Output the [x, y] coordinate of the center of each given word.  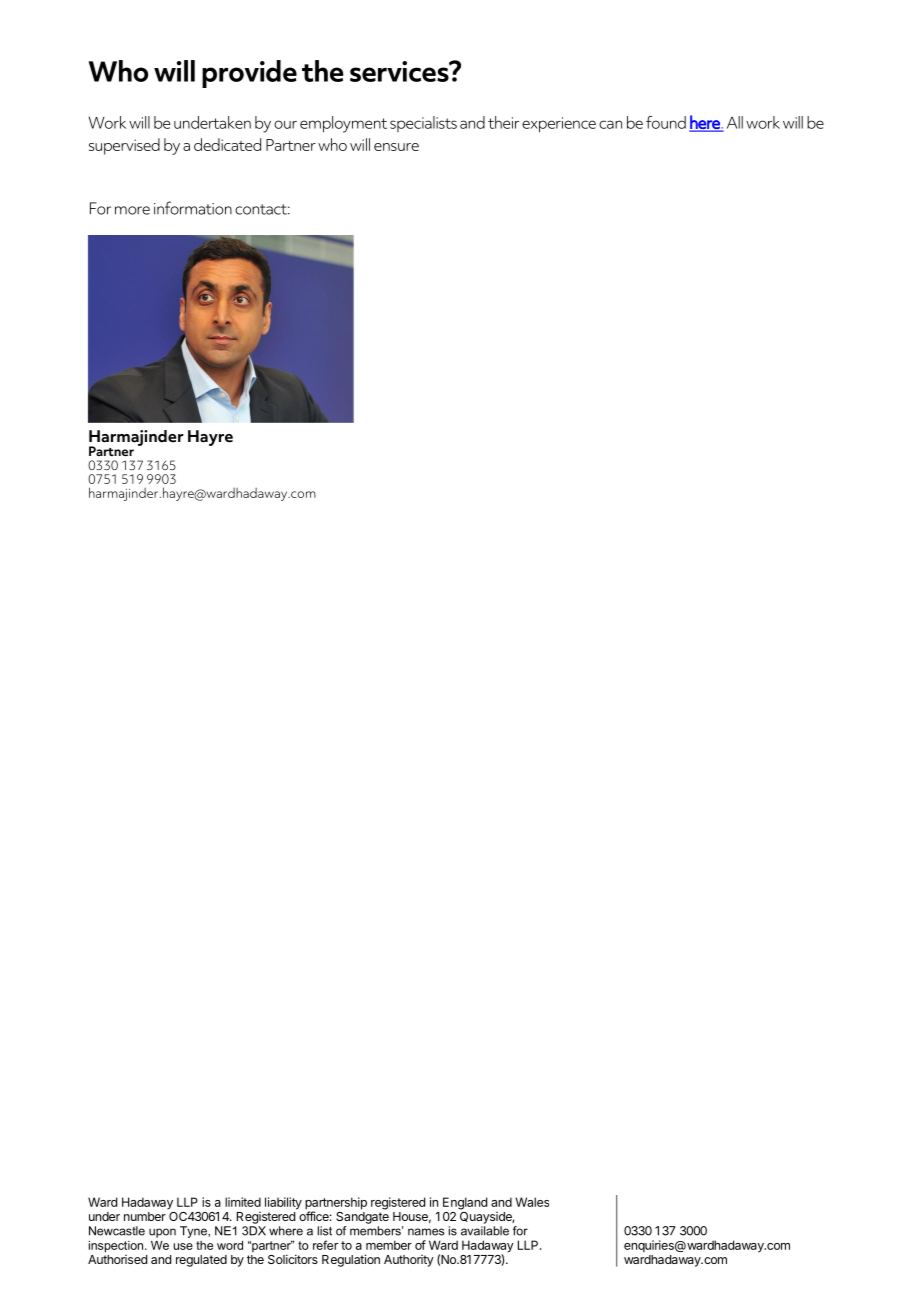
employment [343, 124]
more [132, 210]
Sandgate [362, 1216]
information [193, 208]
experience [559, 125]
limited [243, 1202]
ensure [396, 147]
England [465, 1203]
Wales [532, 1202]
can [610, 124]
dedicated [227, 144]
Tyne [194, 1232]
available [485, 1231]
